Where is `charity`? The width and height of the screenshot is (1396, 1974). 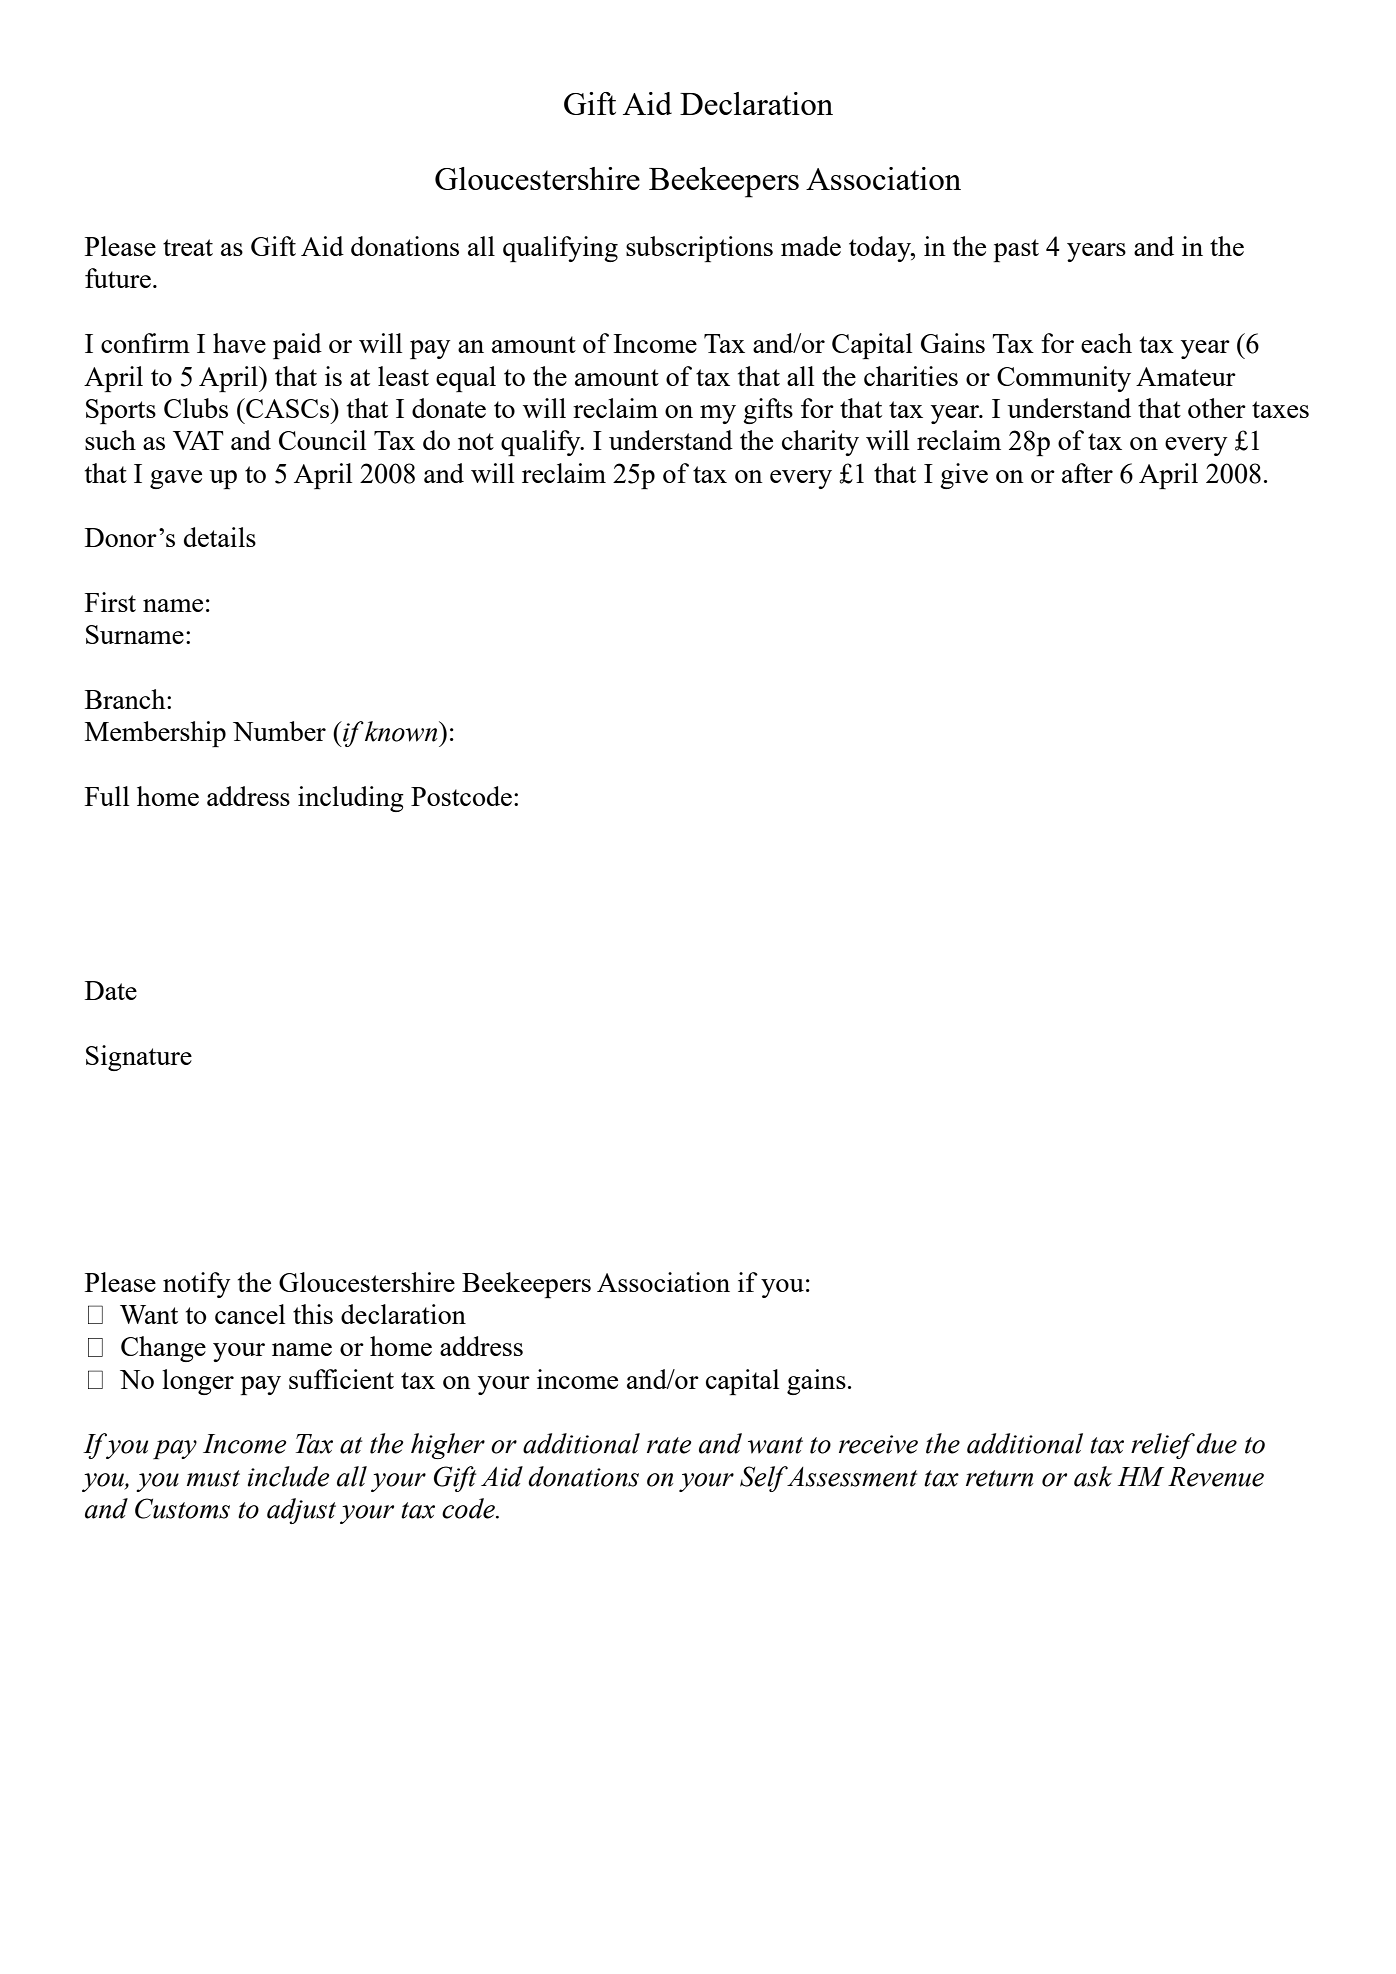
charity is located at coordinates (820, 443).
